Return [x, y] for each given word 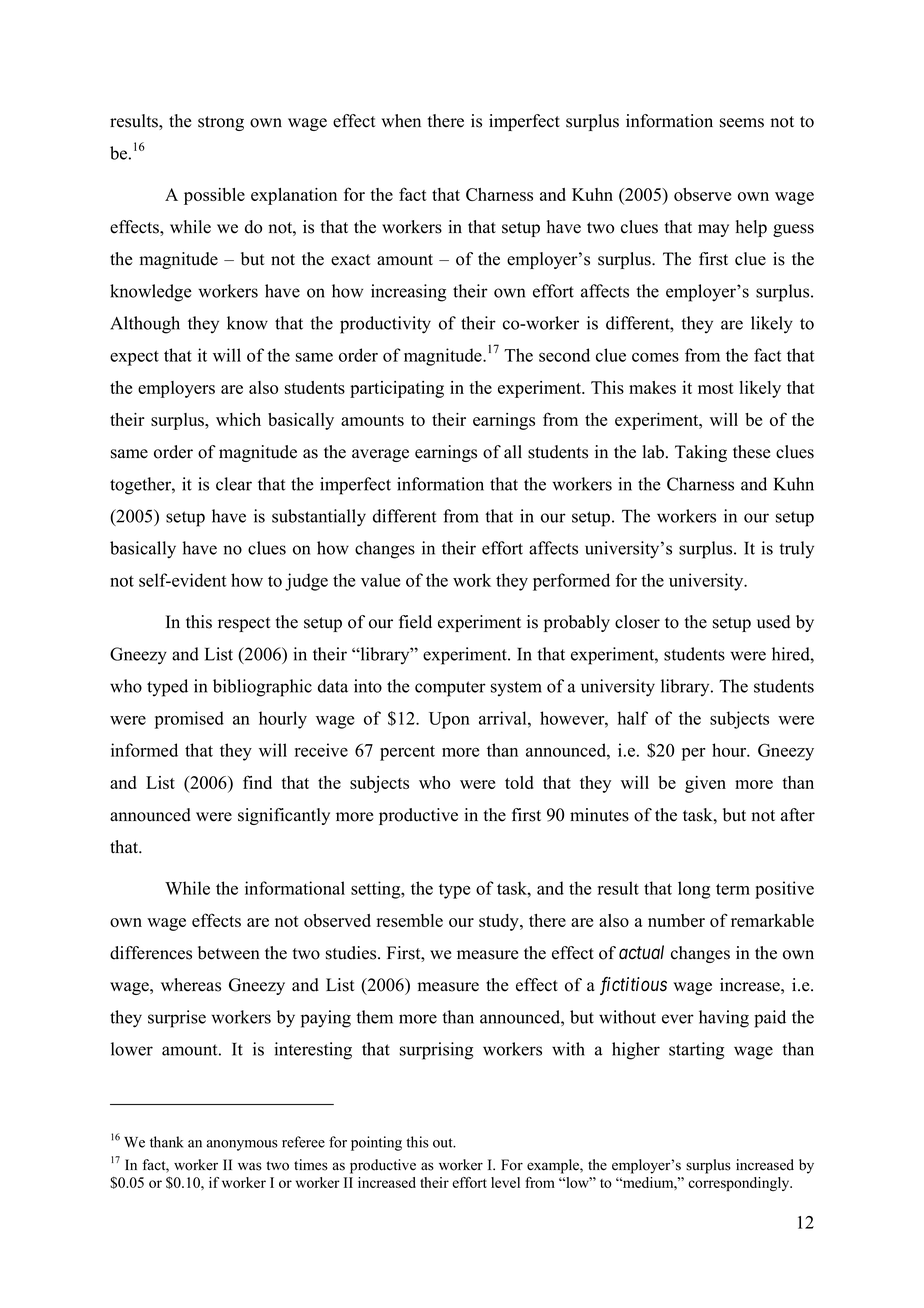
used [773, 622]
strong [221, 123]
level [505, 1182]
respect [244, 624]
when [401, 121]
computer [450, 689]
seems [742, 123]
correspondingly [740, 1184]
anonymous [242, 1145]
